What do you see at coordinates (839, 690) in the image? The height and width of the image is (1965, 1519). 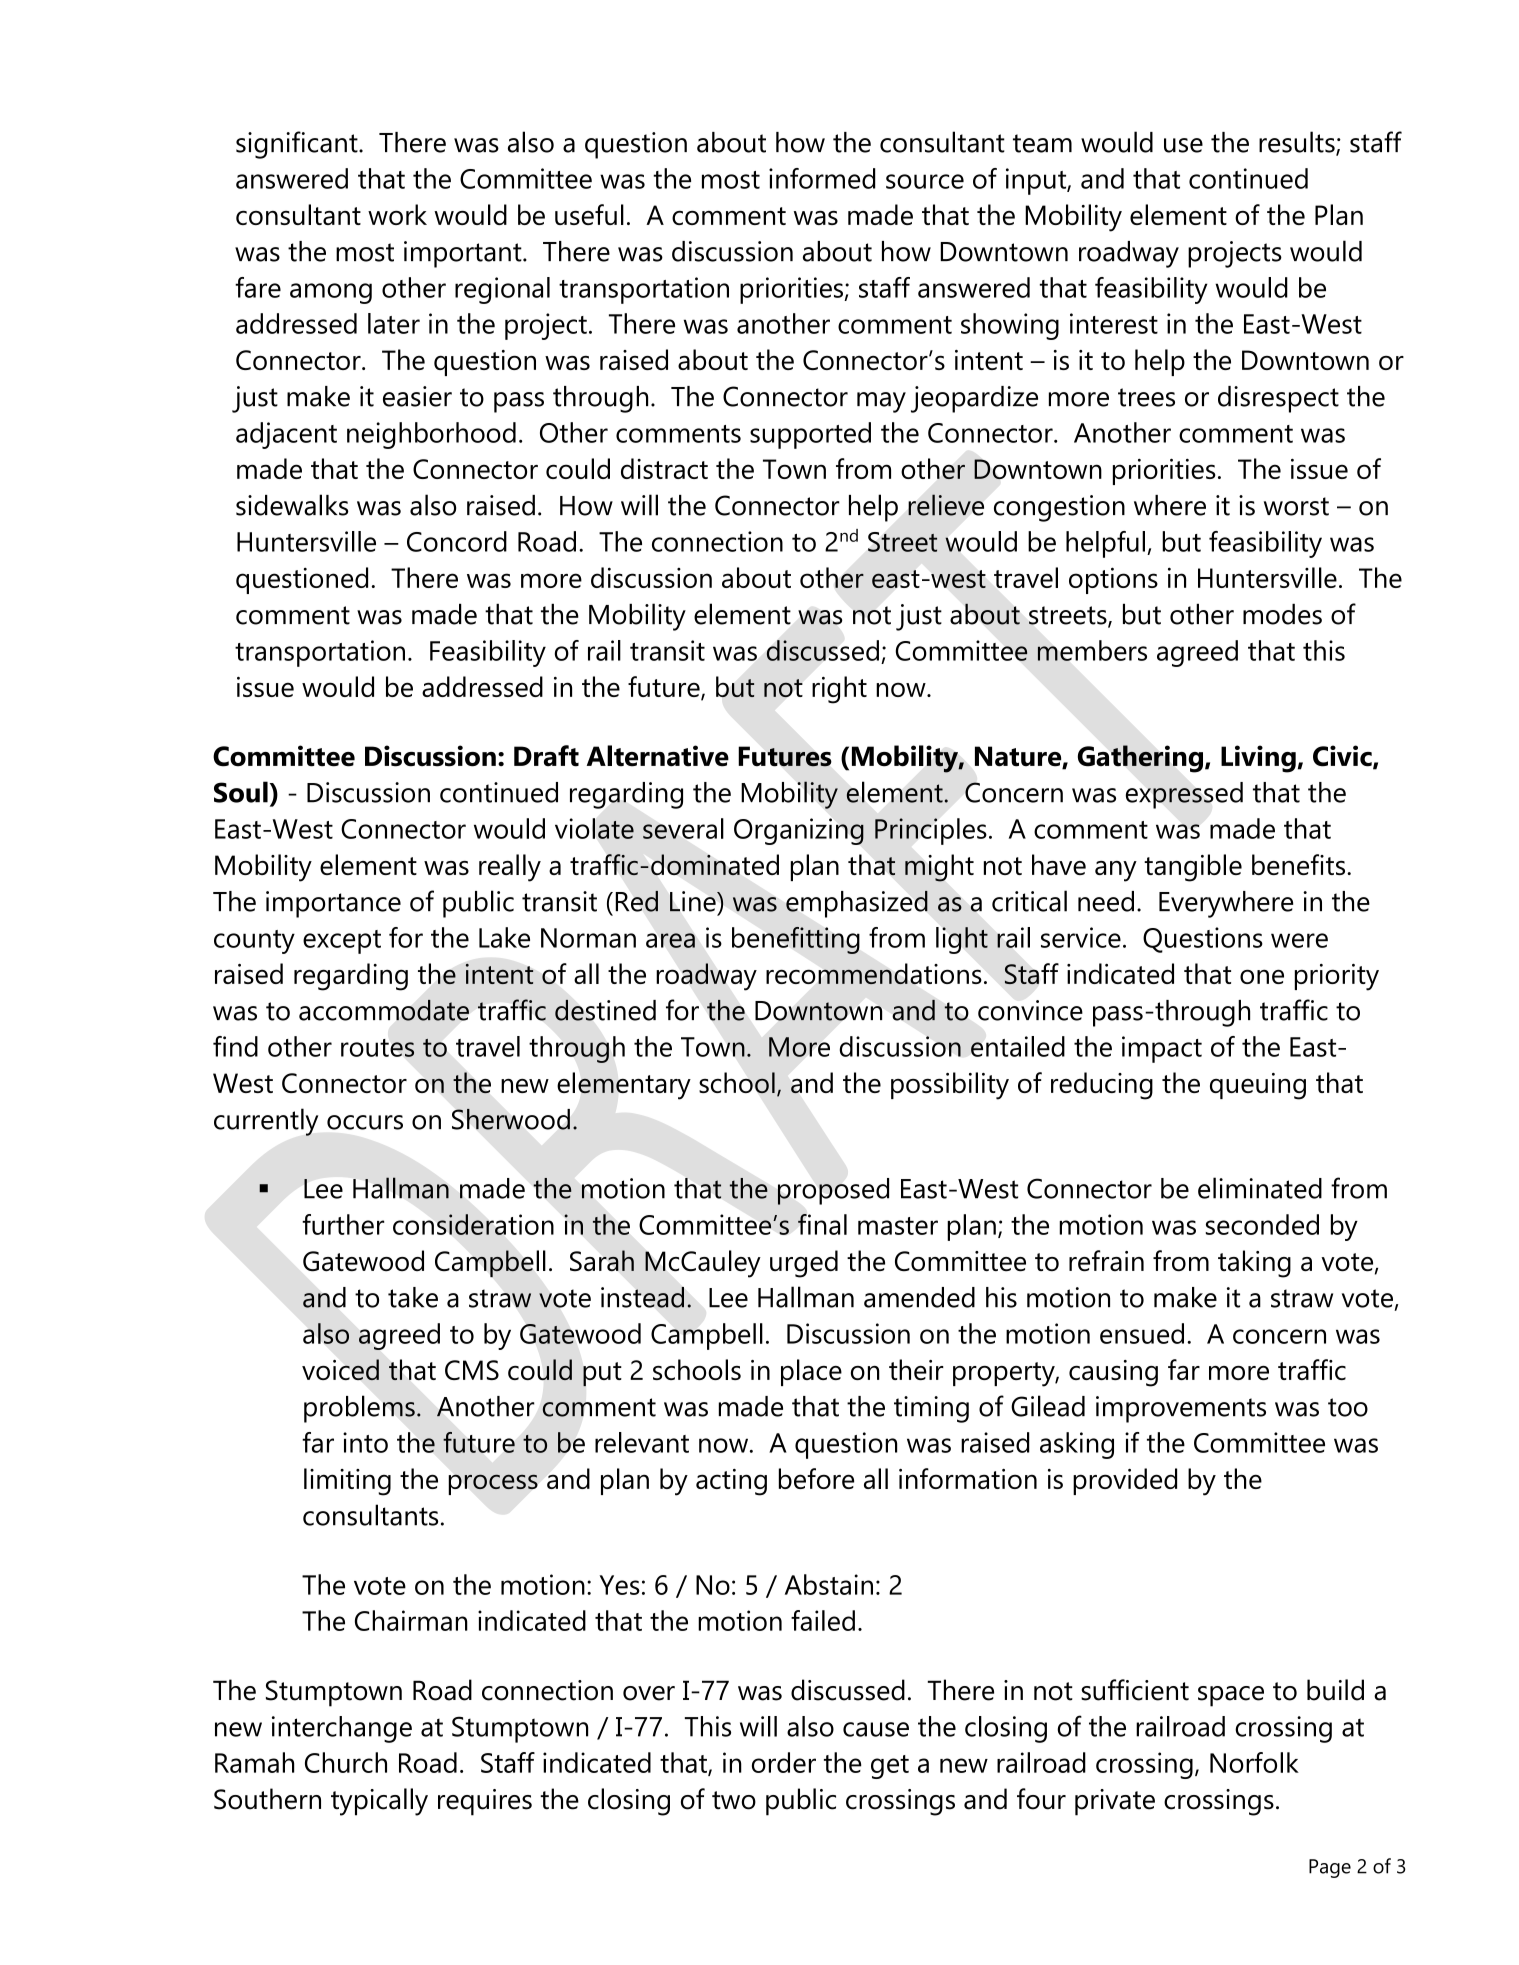 I see `right` at bounding box center [839, 690].
